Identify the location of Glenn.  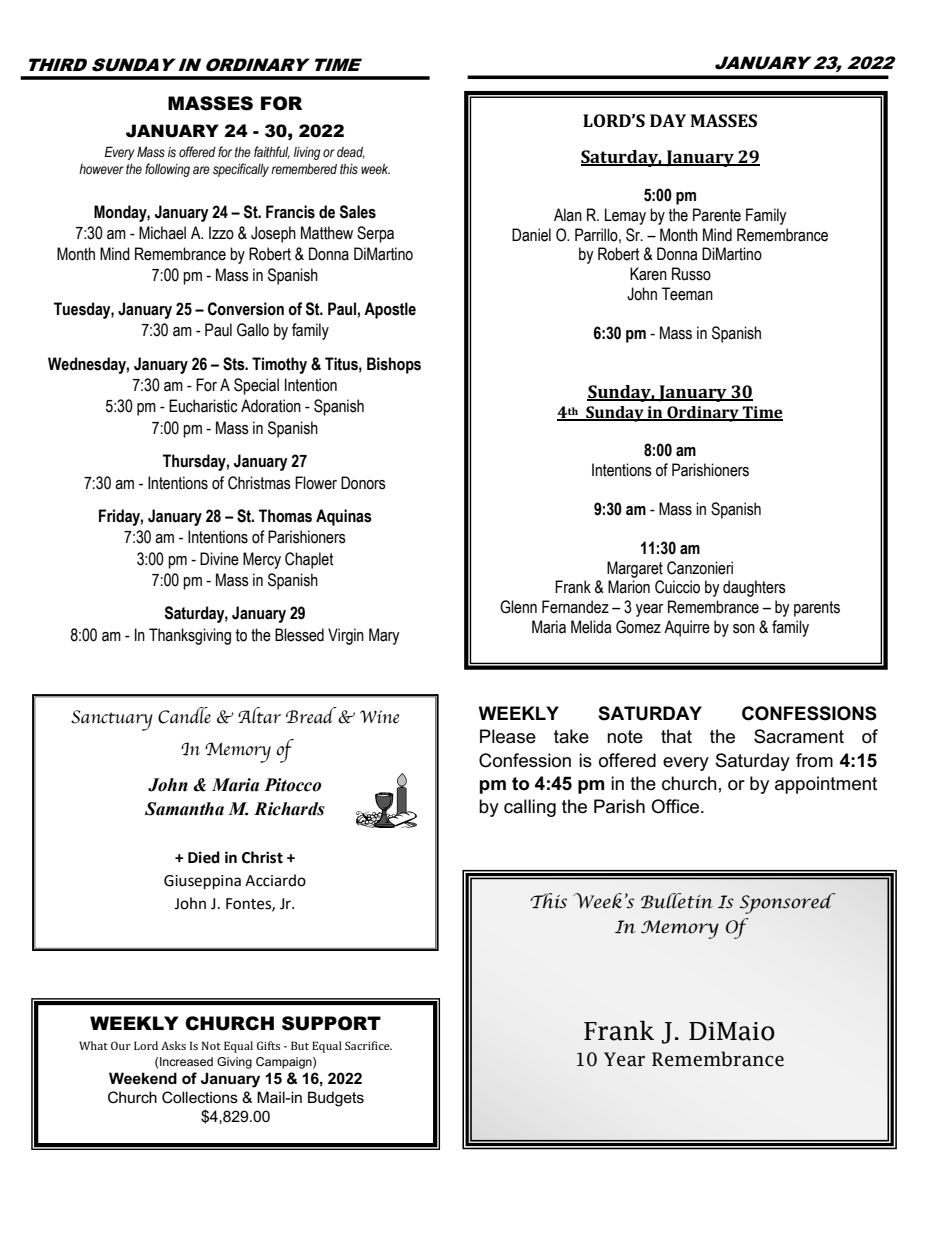
(518, 607).
